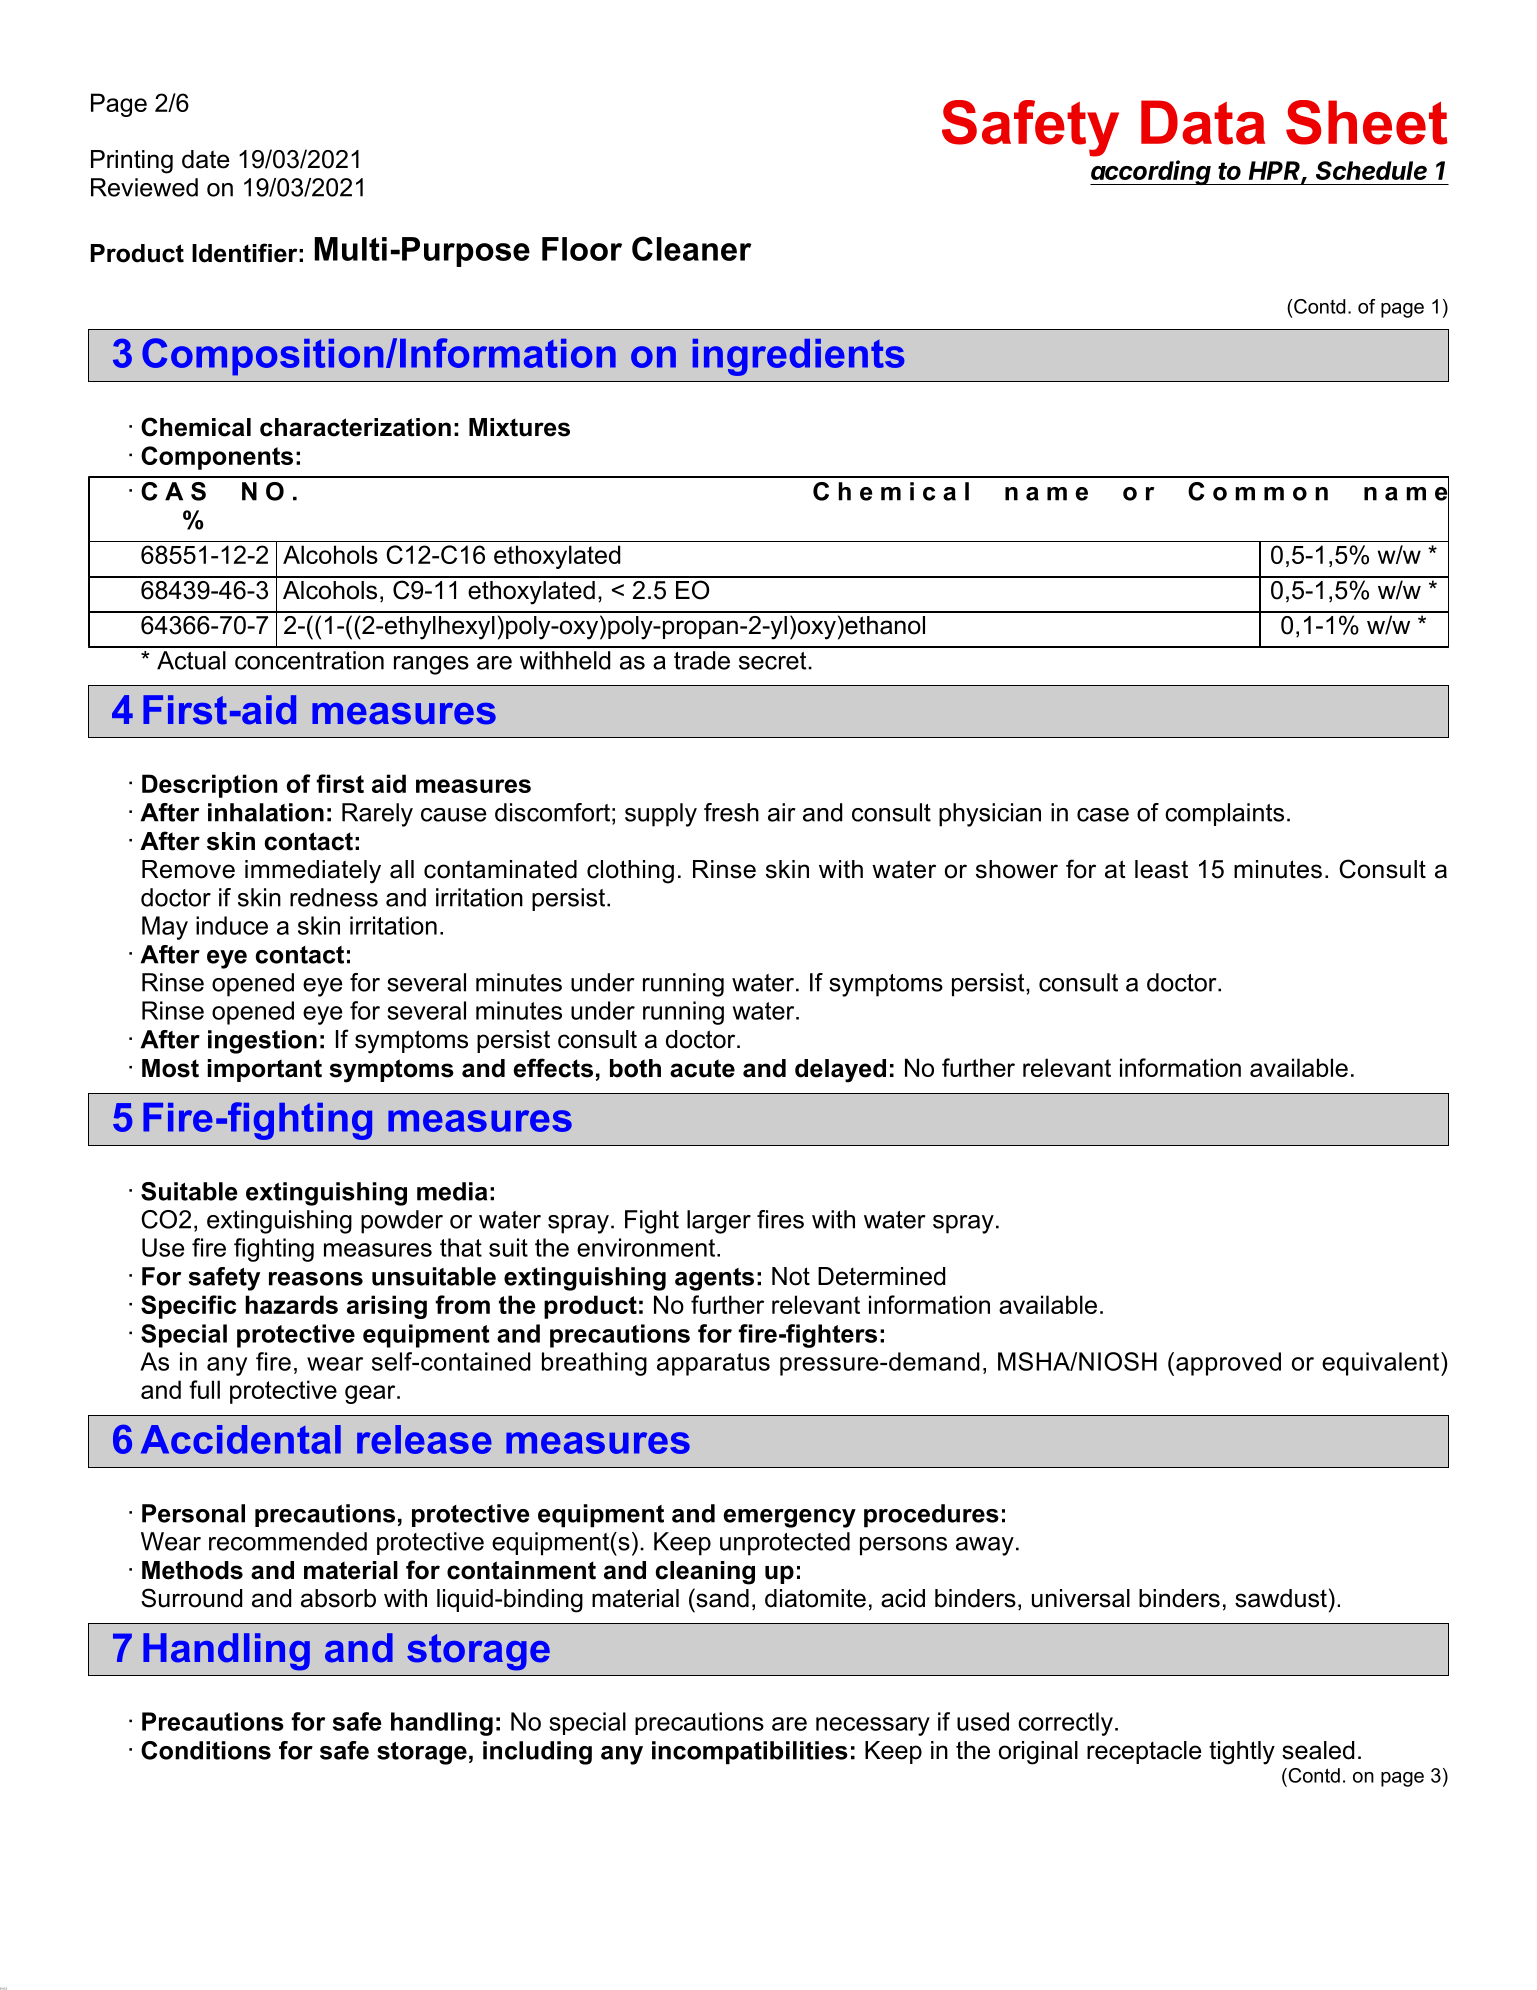 This image has width=1537, height=1990. I want to click on powder, so click(402, 1222).
